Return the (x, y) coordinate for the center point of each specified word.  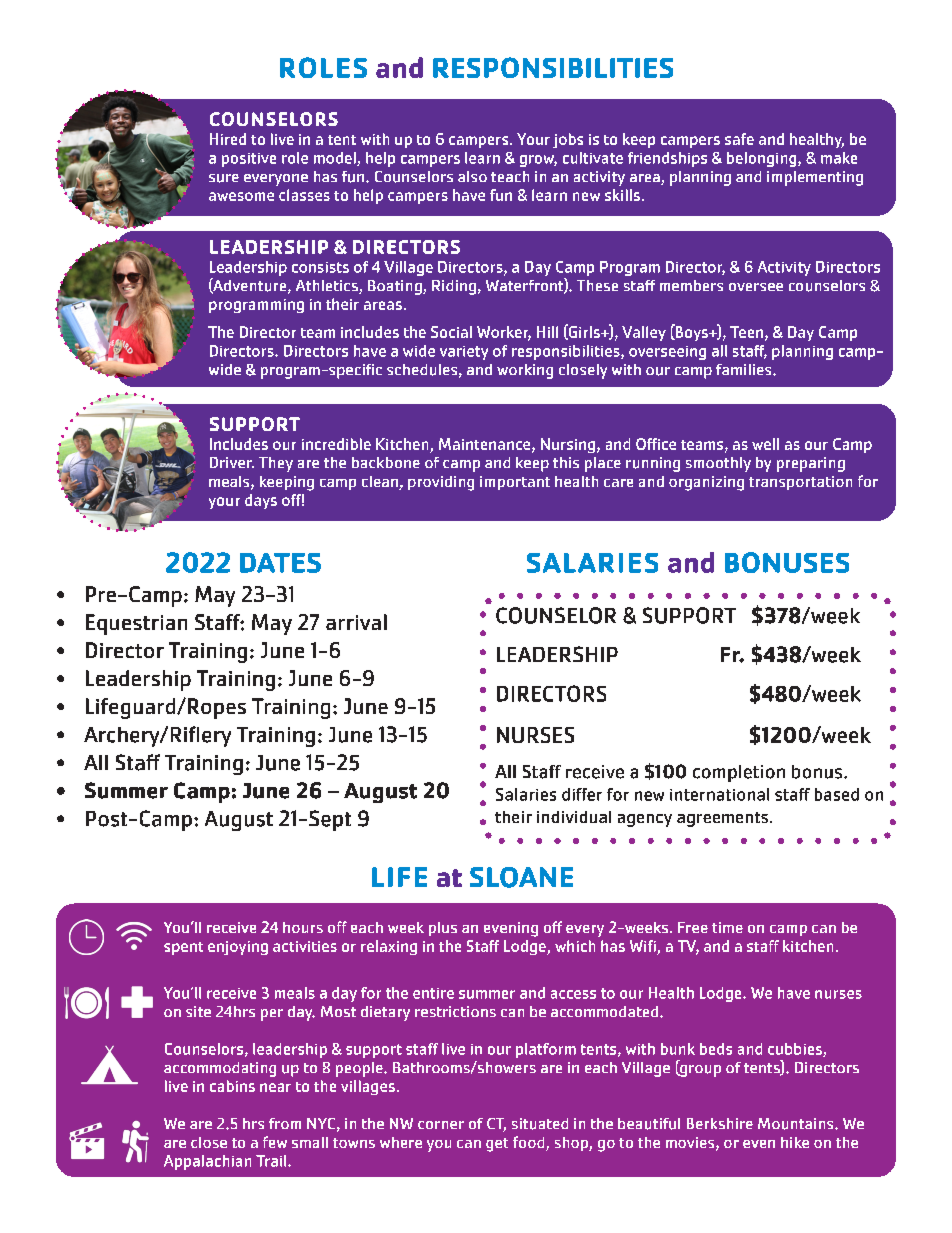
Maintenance (486, 445)
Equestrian (136, 624)
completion (739, 773)
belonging (763, 159)
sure (224, 178)
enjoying (238, 948)
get (497, 1145)
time (727, 927)
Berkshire (720, 1123)
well (765, 444)
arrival (356, 622)
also (472, 176)
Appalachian (207, 1162)
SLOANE (521, 877)
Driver (232, 462)
